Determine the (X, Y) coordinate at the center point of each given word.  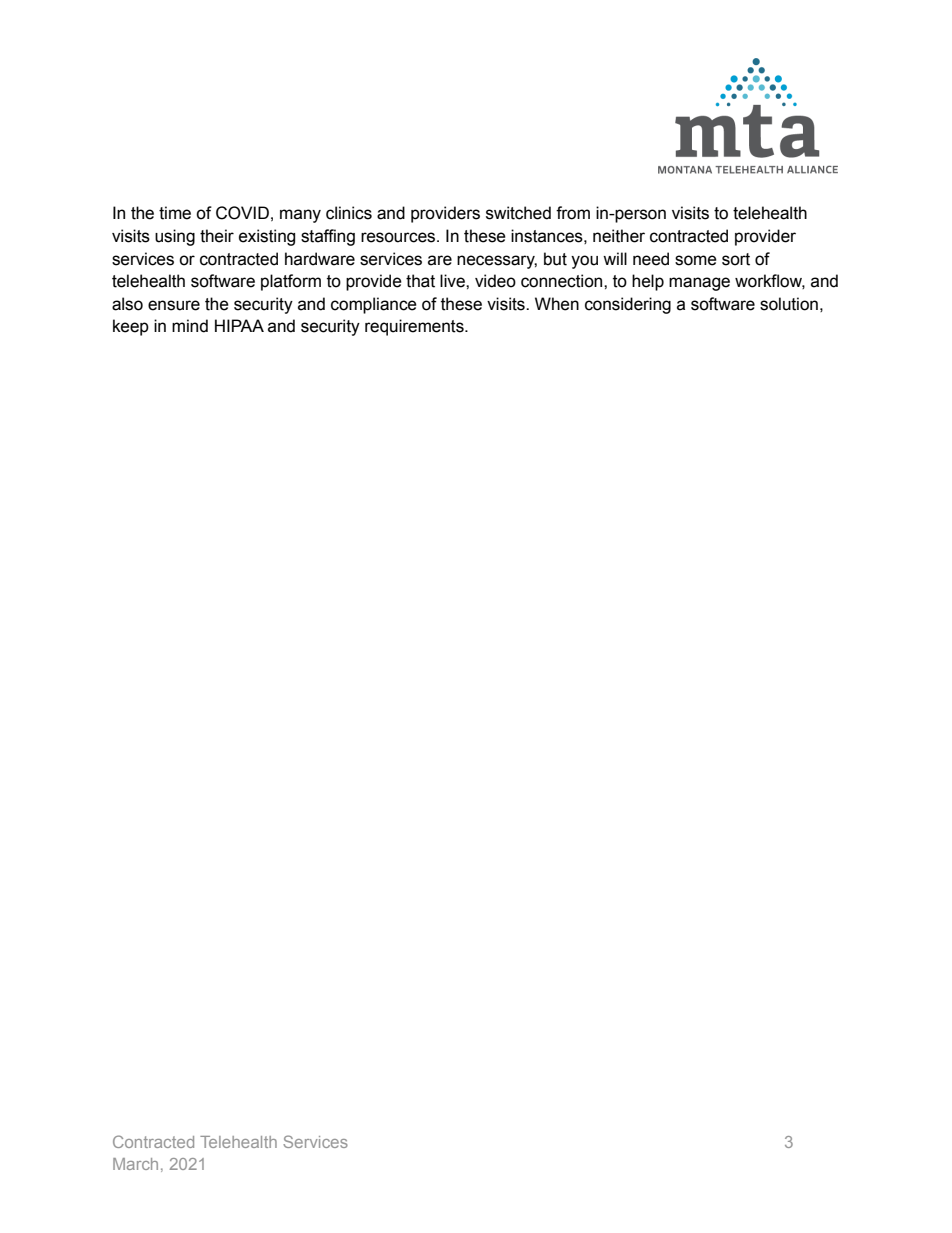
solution (789, 304)
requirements (415, 327)
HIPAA (239, 325)
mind (190, 326)
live (453, 281)
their (217, 236)
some (696, 260)
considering (628, 305)
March (135, 1164)
